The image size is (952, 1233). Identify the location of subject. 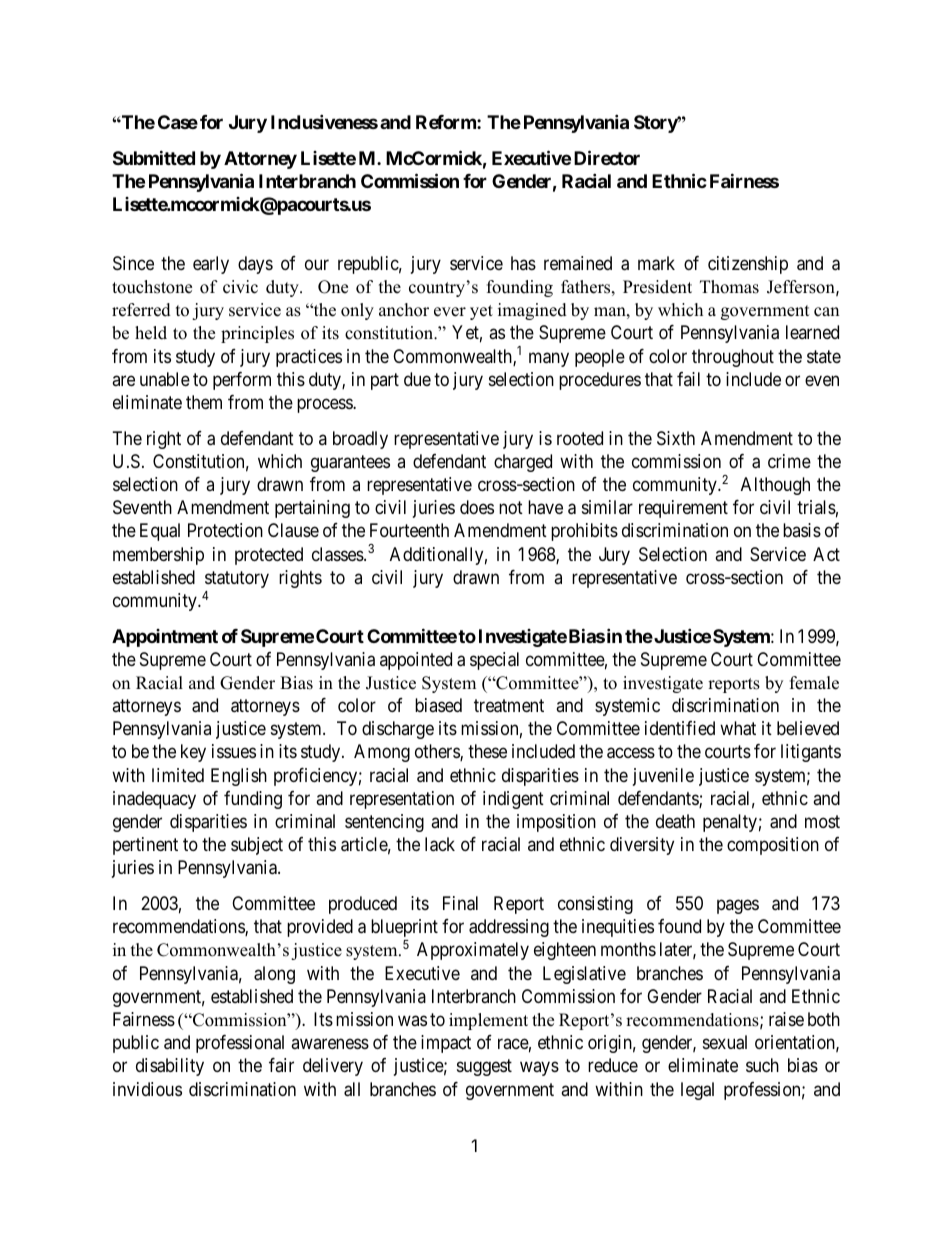
(257, 846).
